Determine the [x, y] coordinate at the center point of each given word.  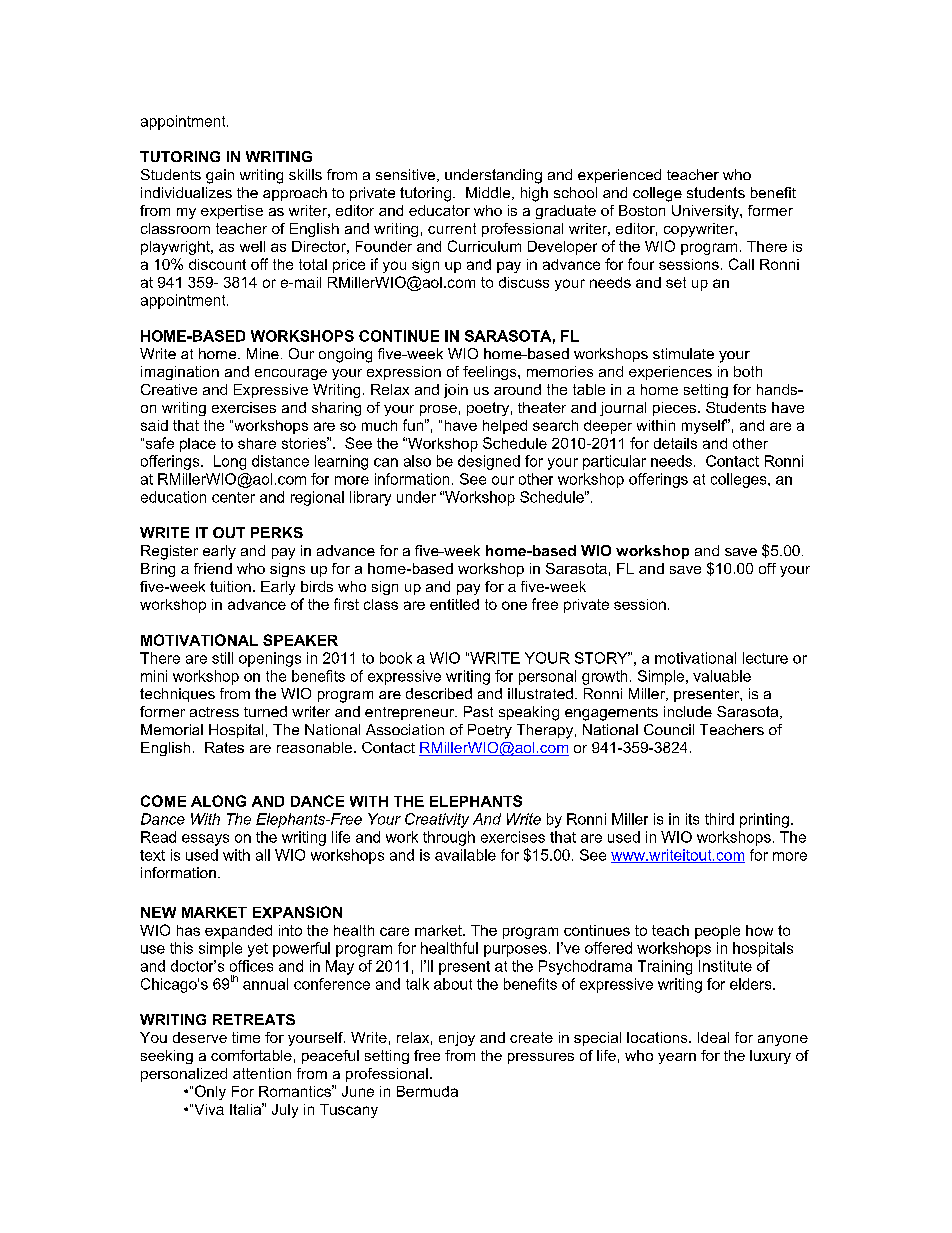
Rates [224, 747]
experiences [670, 373]
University [706, 212]
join [456, 391]
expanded [238, 932]
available [465, 855]
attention [262, 1073]
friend [213, 568]
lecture [765, 658]
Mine [263, 353]
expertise [232, 212]
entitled [454, 604]
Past [478, 711]
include [688, 711]
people [717, 932]
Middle [489, 193]
